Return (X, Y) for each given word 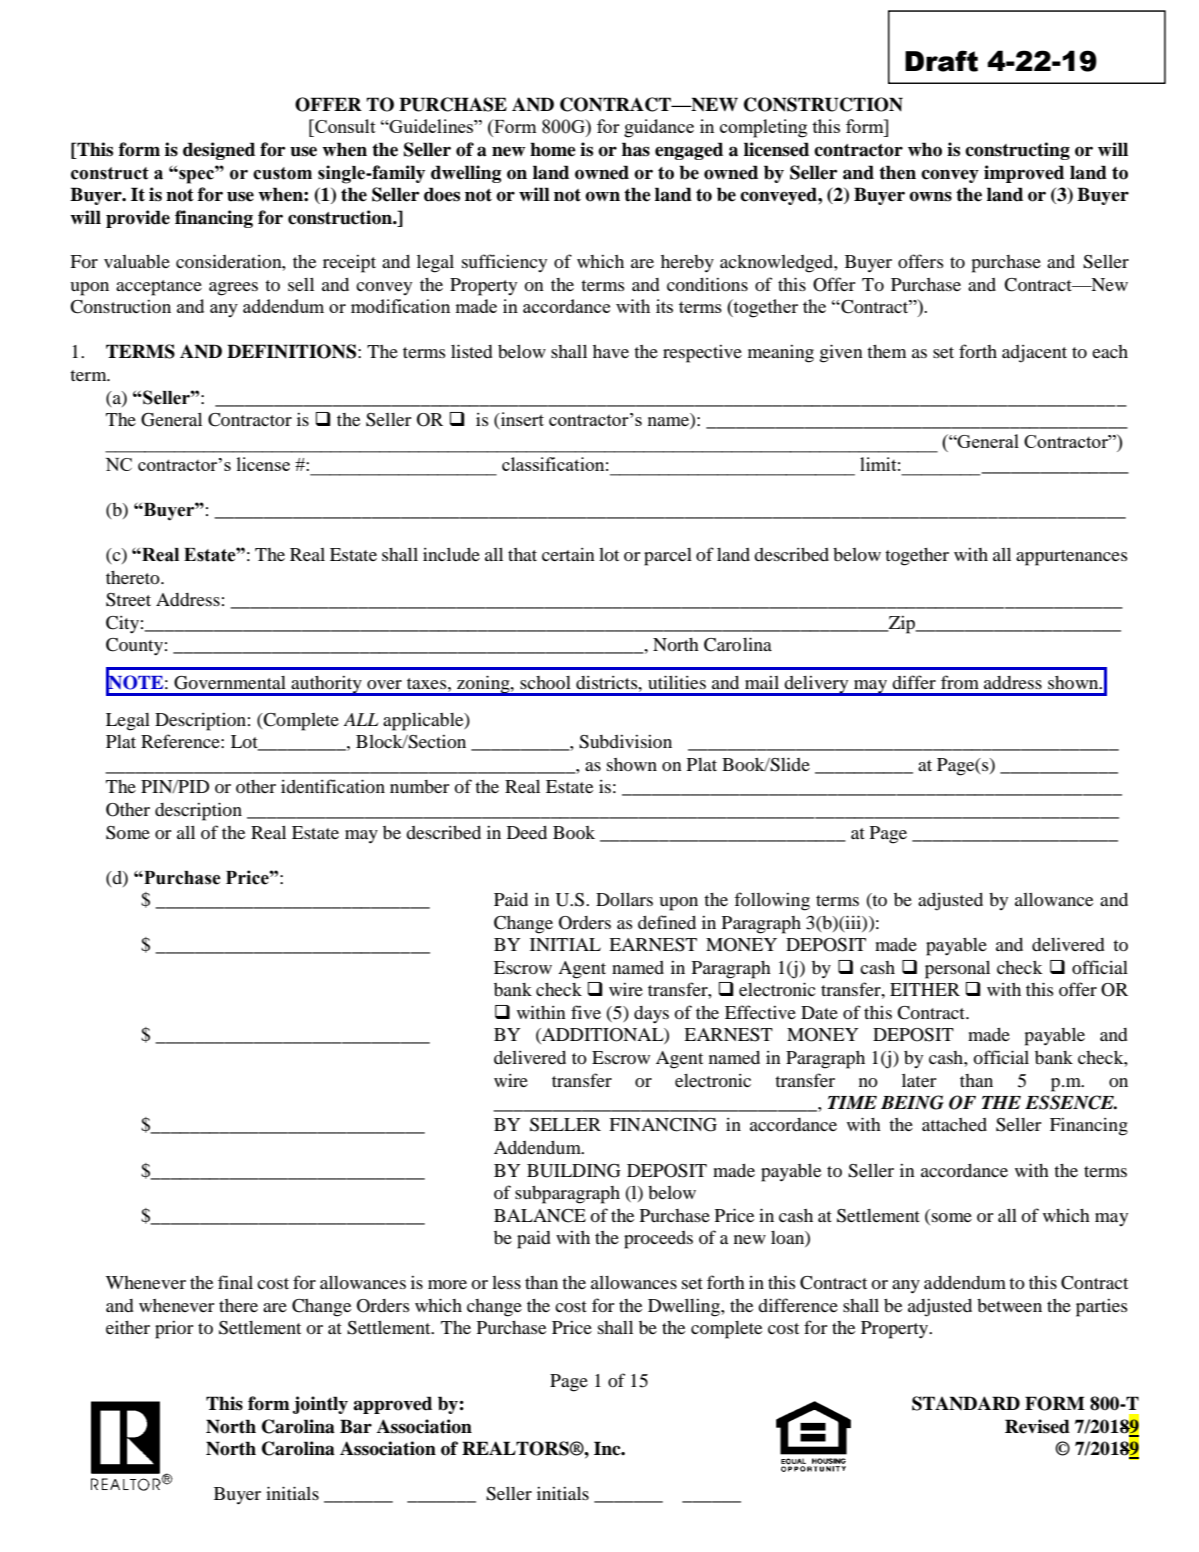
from (960, 682)
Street (128, 600)
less (506, 1282)
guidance (659, 128)
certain (568, 554)
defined (667, 922)
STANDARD (966, 1403)
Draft (941, 61)
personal (957, 970)
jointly (320, 1405)
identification (333, 786)
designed (219, 151)
